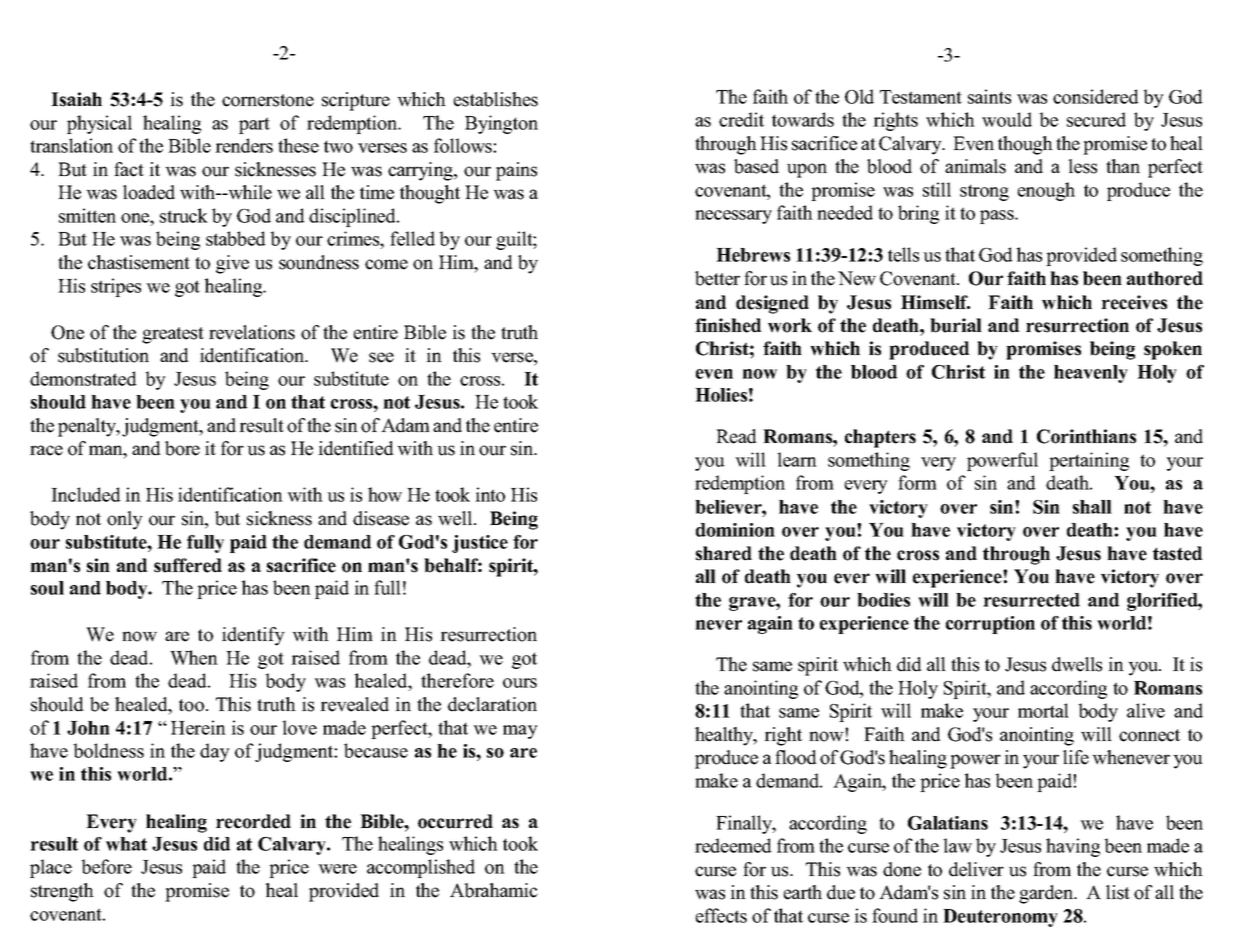 The image size is (1233, 952). What do you see at coordinates (254, 125) in the screenshot?
I see `part` at bounding box center [254, 125].
